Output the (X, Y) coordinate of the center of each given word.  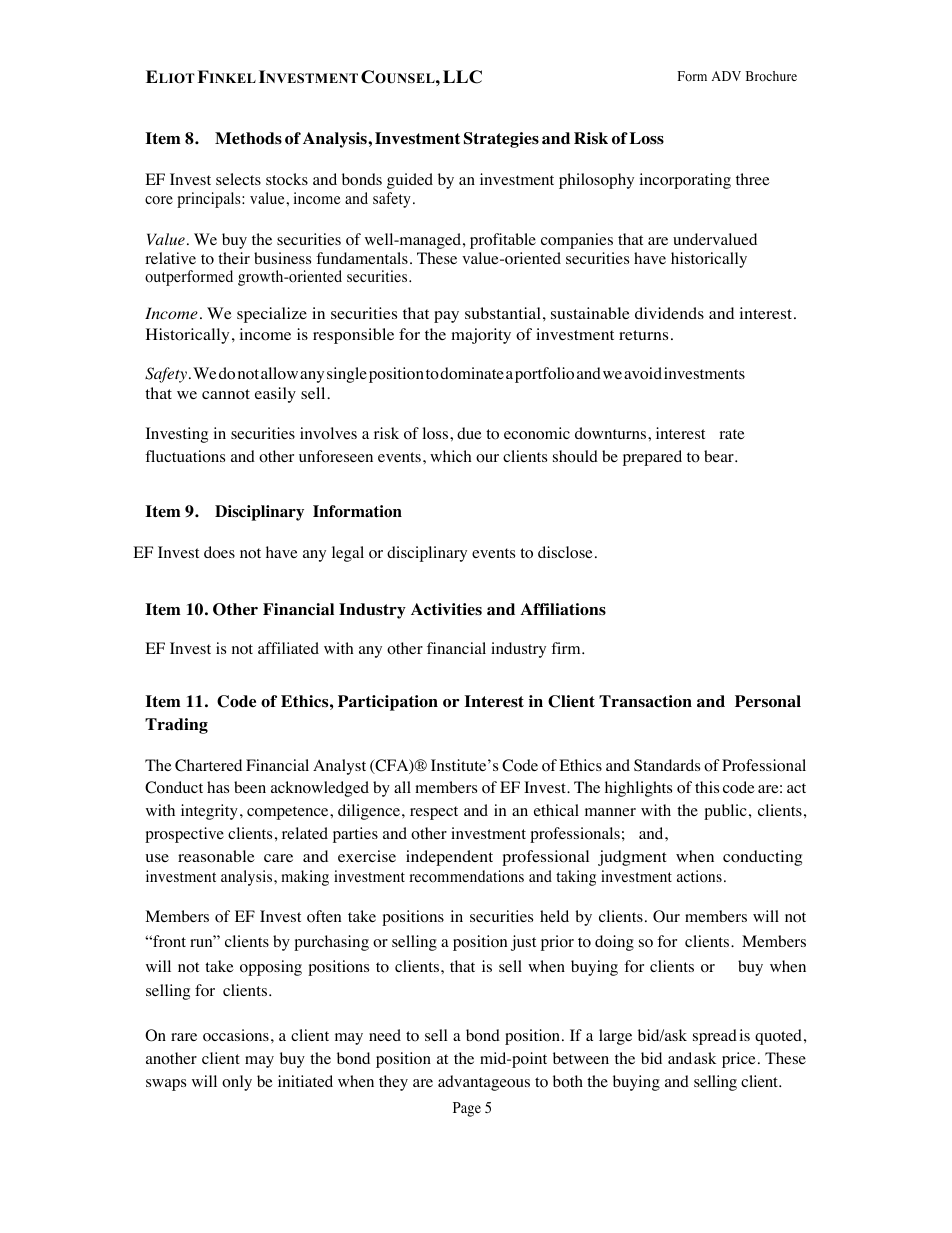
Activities (446, 609)
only (237, 1083)
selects (238, 179)
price (739, 1060)
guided (410, 181)
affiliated (288, 648)
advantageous (484, 1083)
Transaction (645, 701)
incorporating (685, 181)
